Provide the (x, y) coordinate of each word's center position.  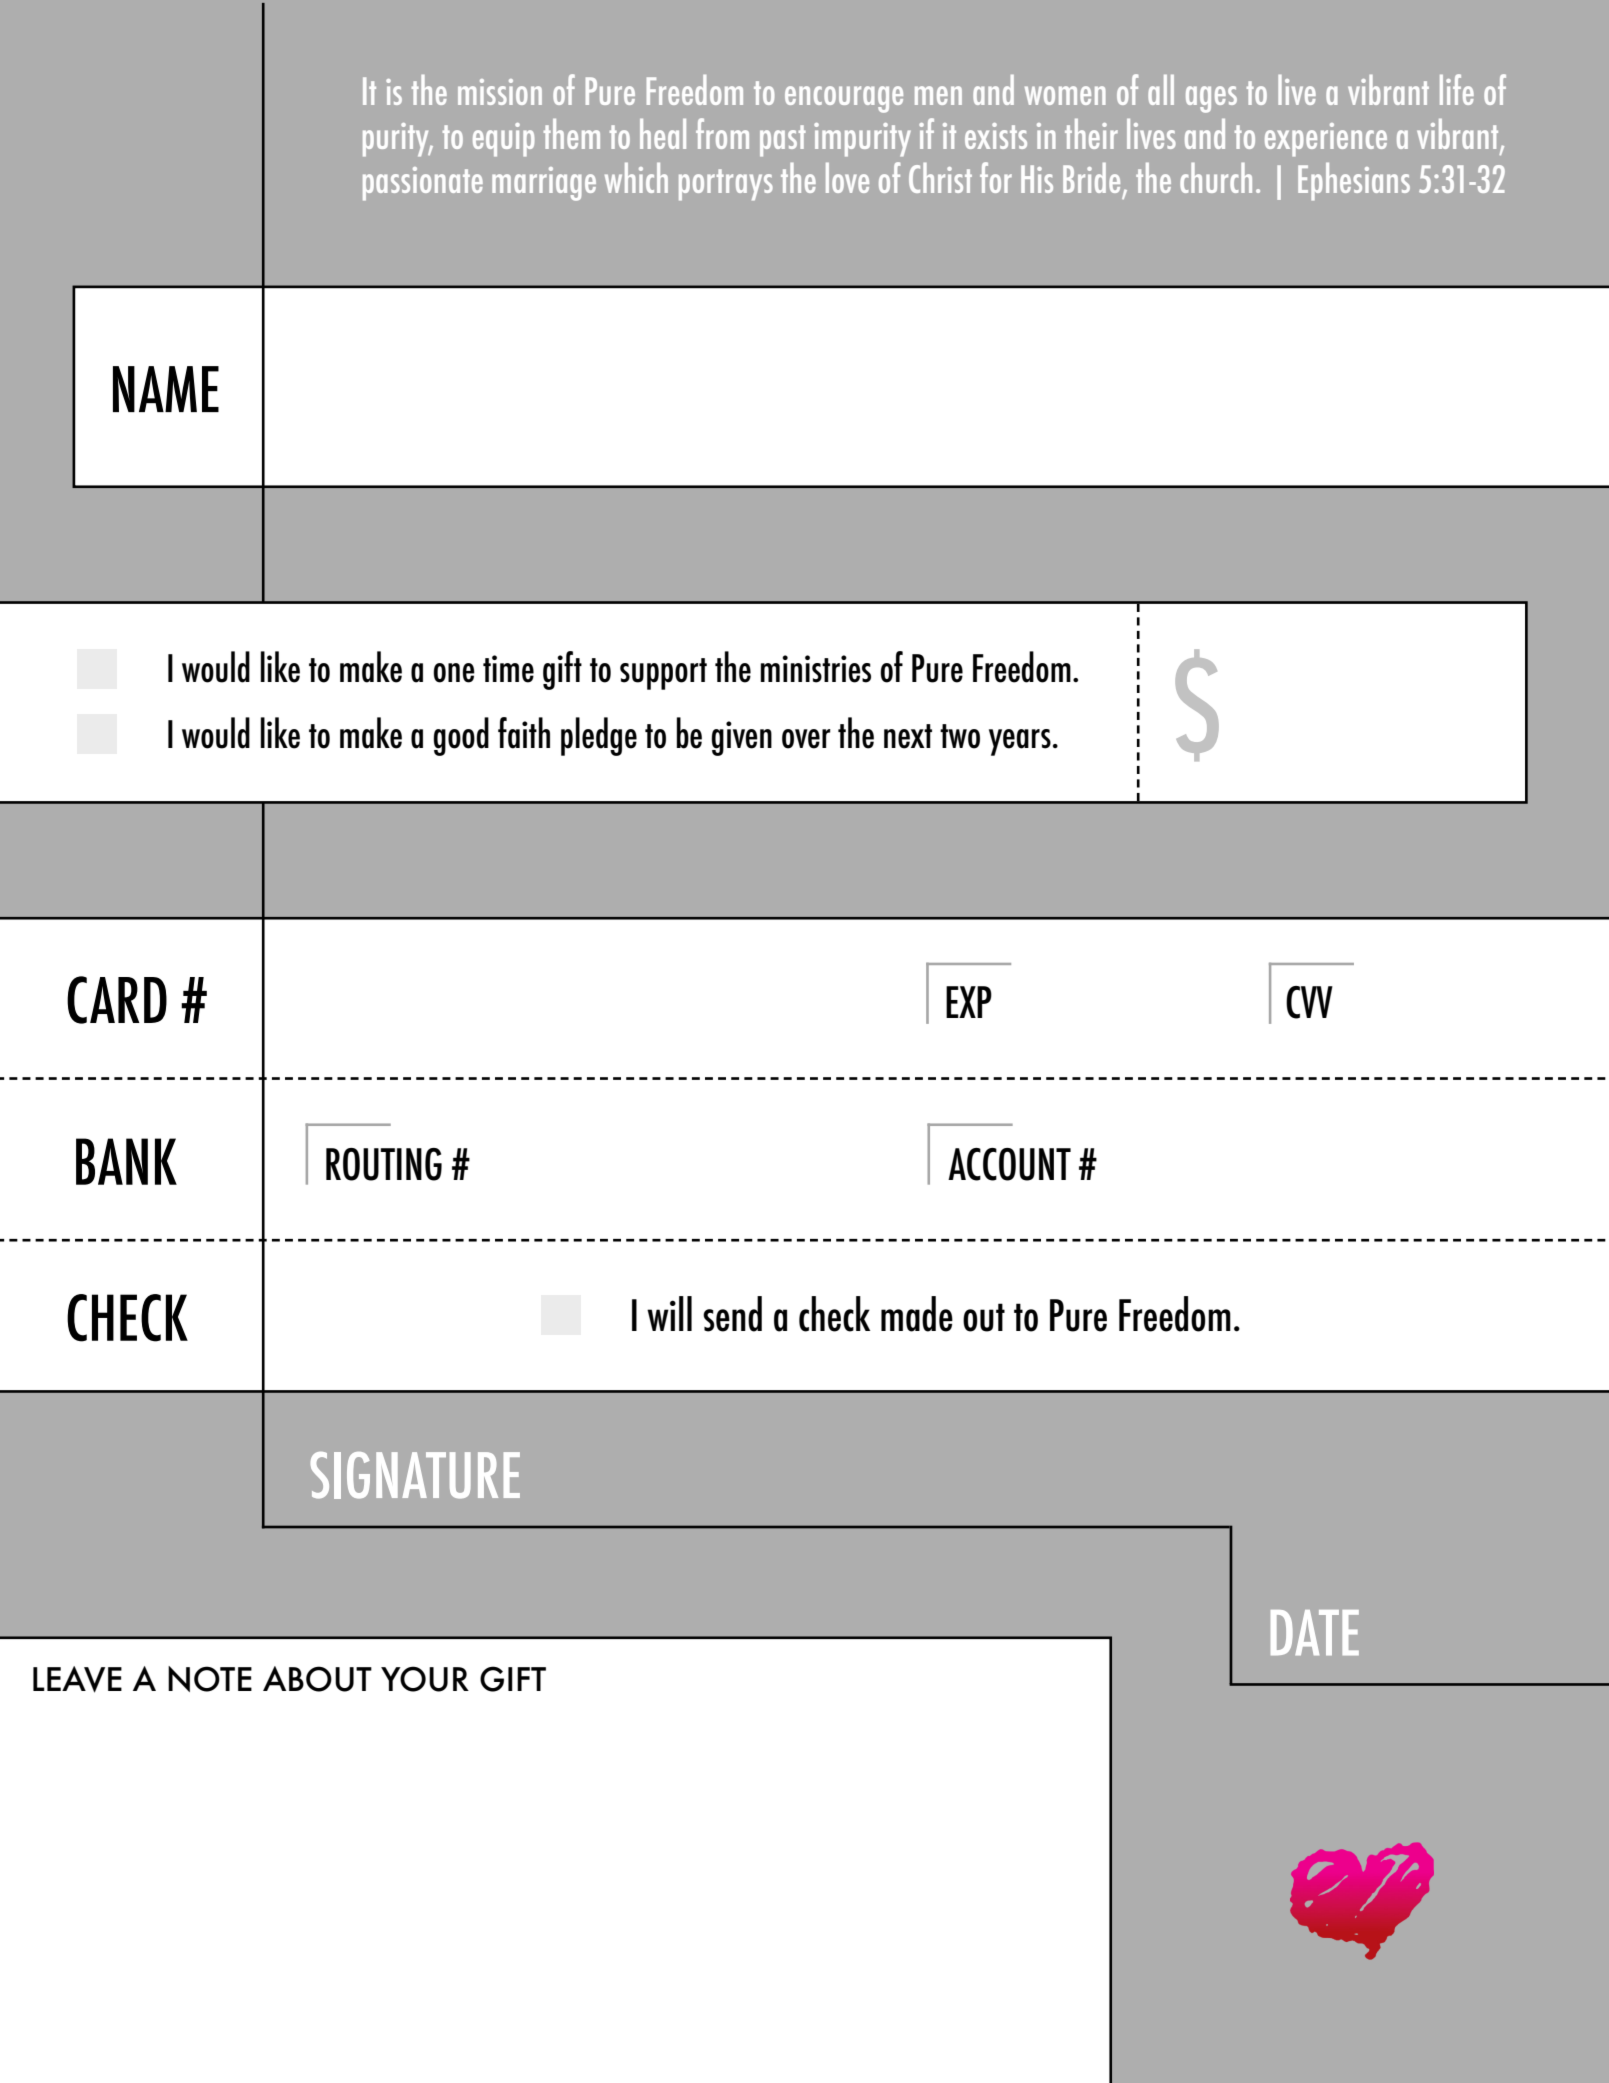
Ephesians (1354, 182)
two (960, 736)
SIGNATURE (415, 1475)
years (1020, 742)
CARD (117, 1000)
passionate (423, 184)
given (741, 738)
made (917, 1314)
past (783, 141)
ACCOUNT (1009, 1164)
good (461, 736)
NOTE (210, 1679)
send (732, 1314)
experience (1326, 140)
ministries (816, 669)
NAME (166, 389)
